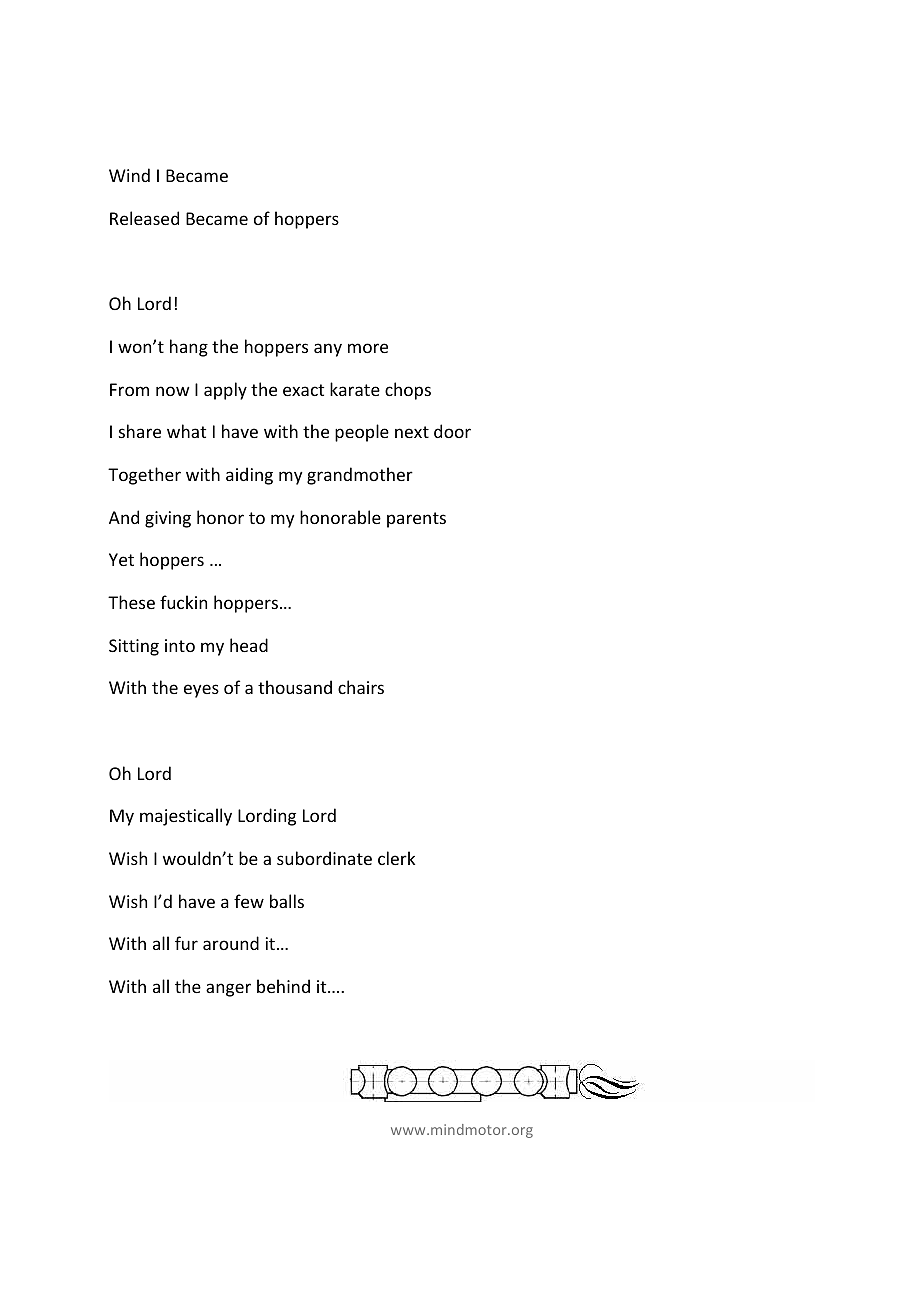 This page has height=1308, width=924. What do you see at coordinates (368, 348) in the page?
I see `more` at bounding box center [368, 348].
